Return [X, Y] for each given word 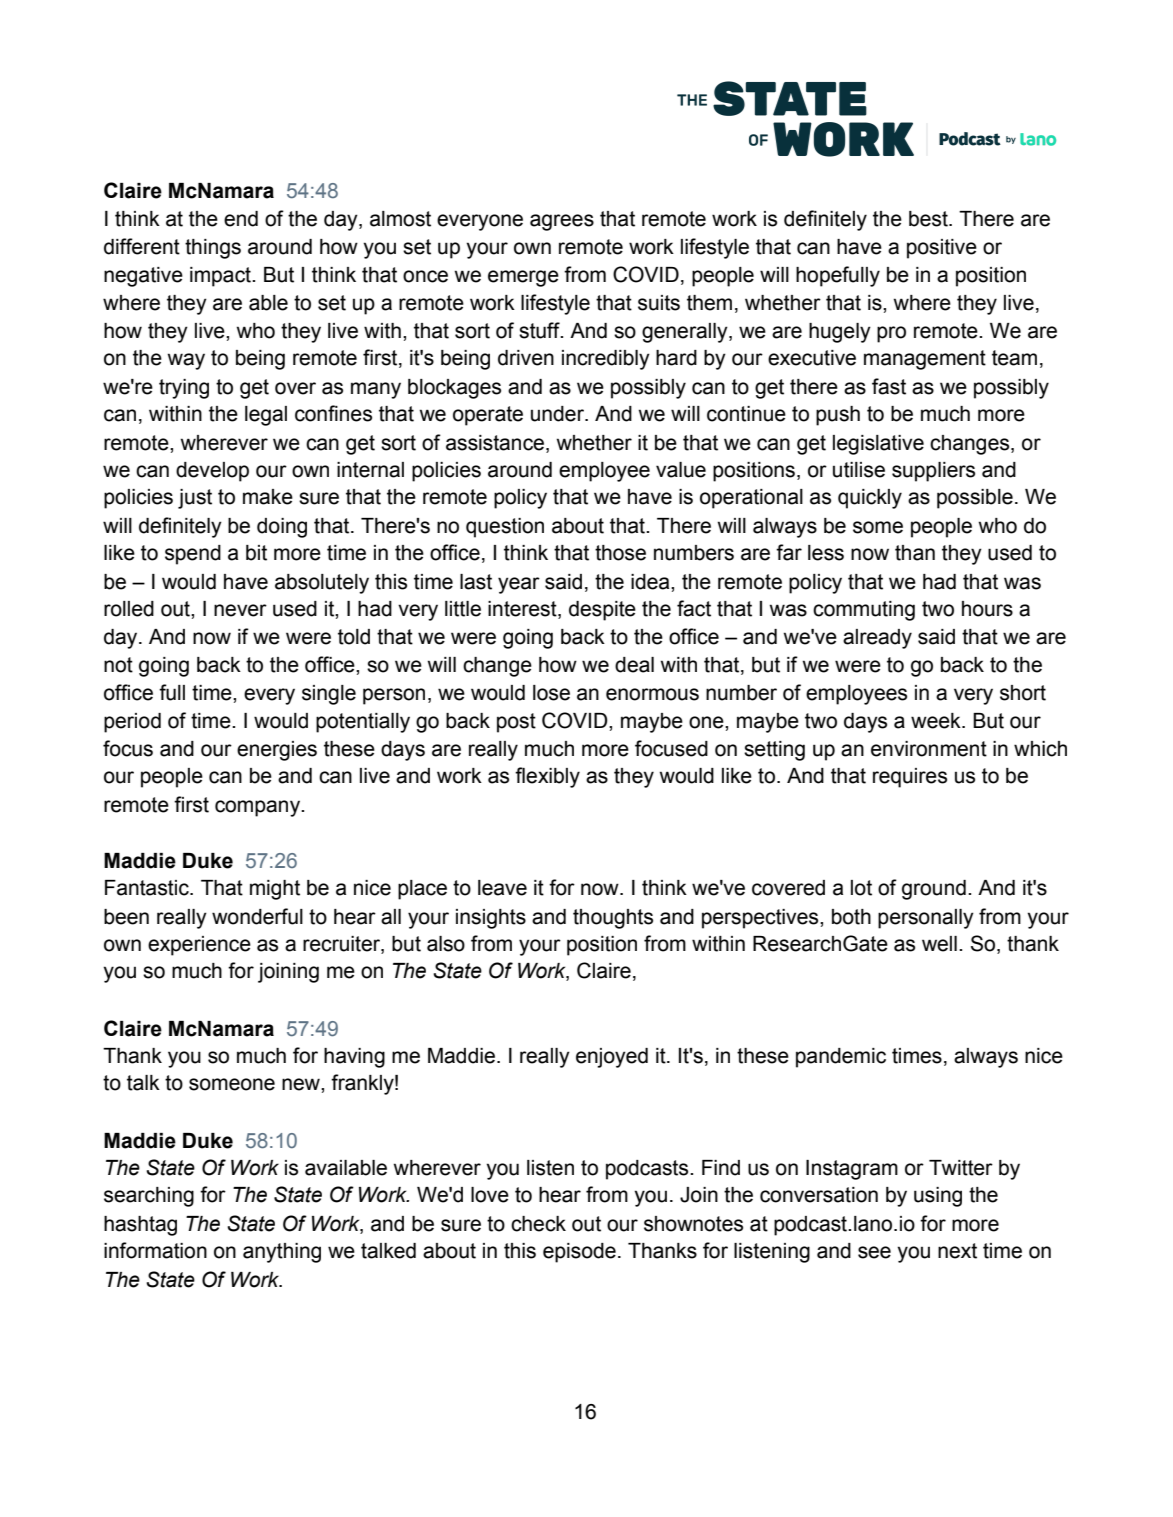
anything [282, 1253]
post [516, 723]
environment [929, 749]
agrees [562, 222]
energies [277, 751]
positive [942, 249]
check [538, 1224]
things [213, 249]
